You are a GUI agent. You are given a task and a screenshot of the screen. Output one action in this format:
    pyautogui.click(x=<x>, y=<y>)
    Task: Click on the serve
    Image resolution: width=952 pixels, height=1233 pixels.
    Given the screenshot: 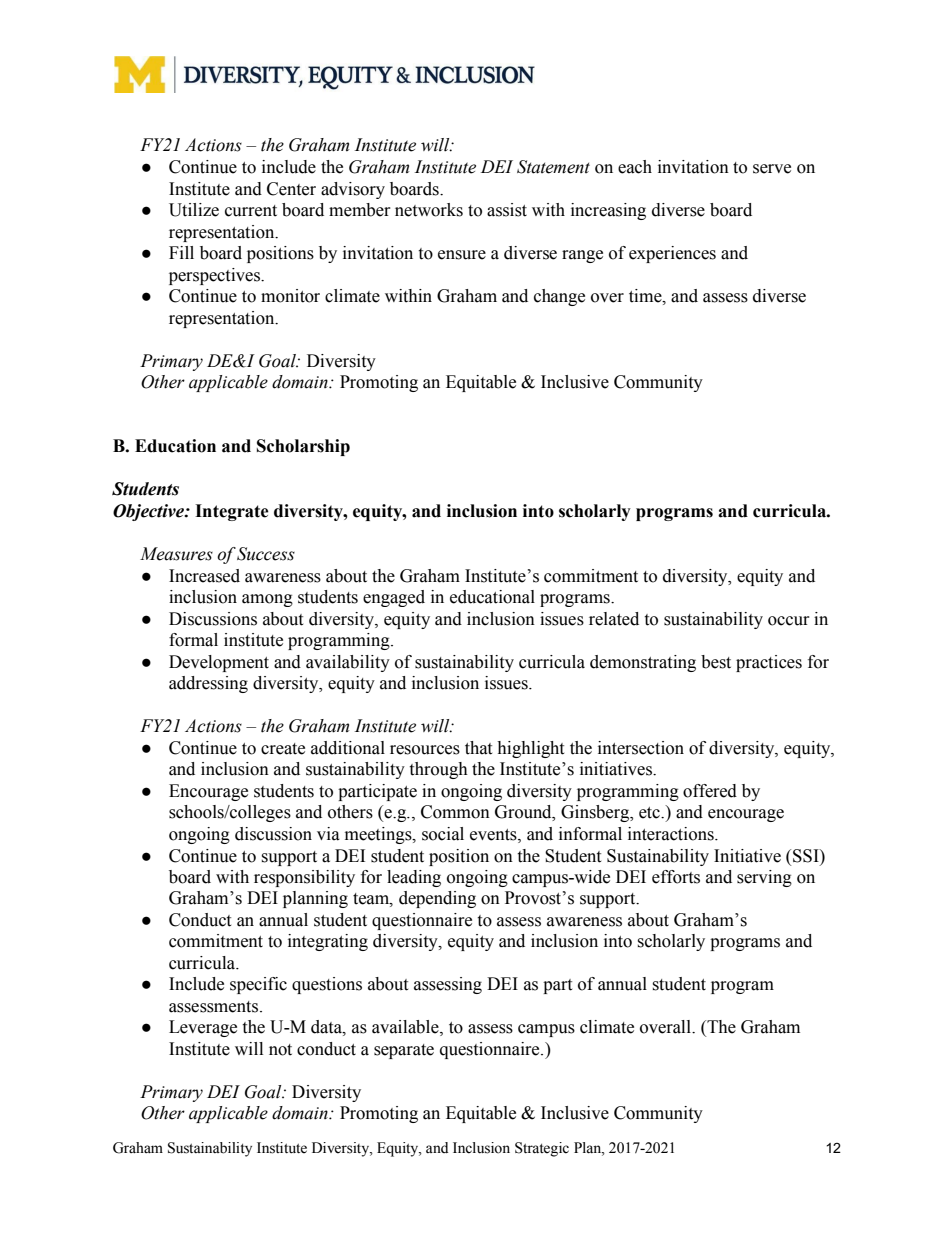 What is the action you would take?
    pyautogui.click(x=772, y=169)
